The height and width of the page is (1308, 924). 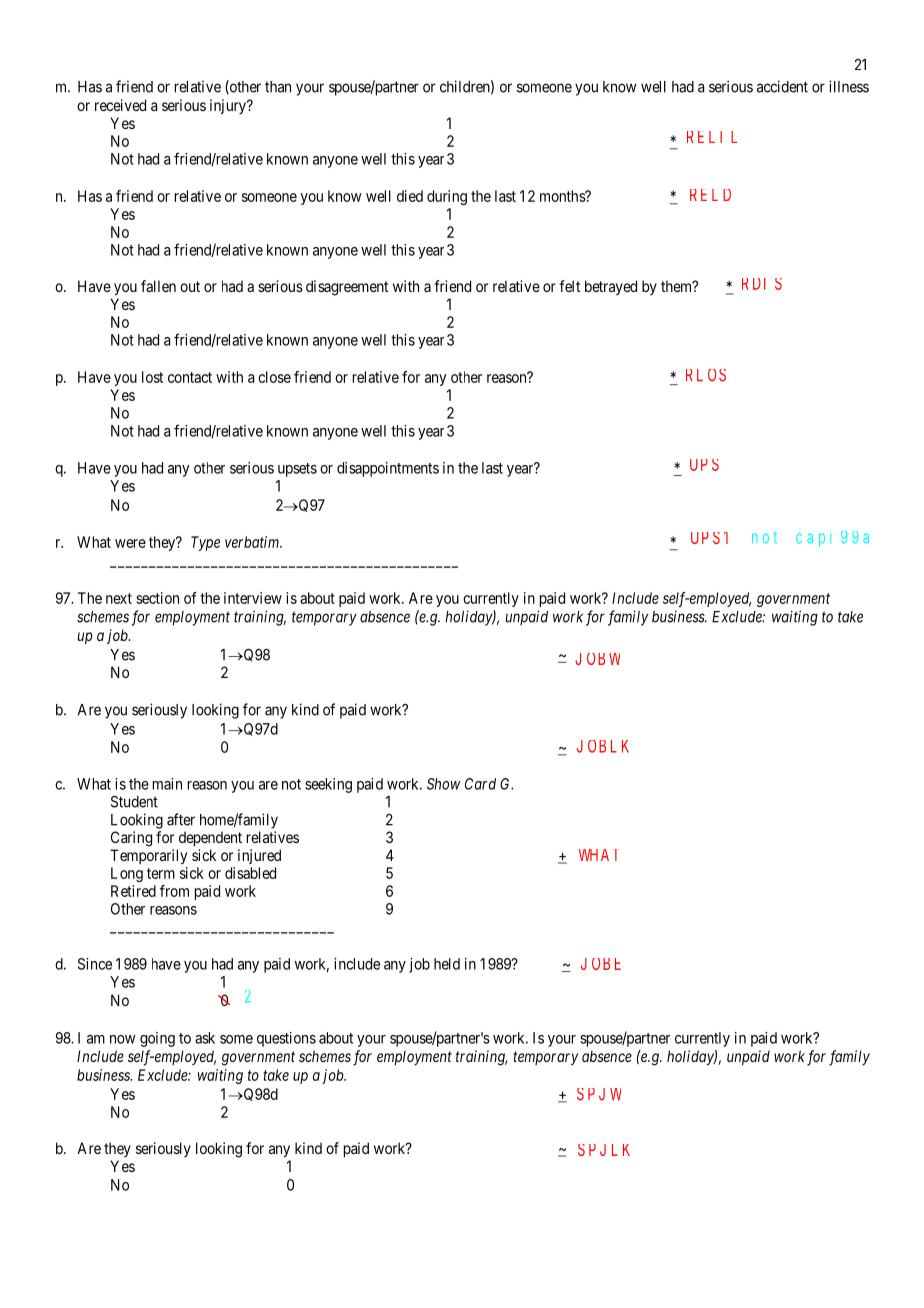 What do you see at coordinates (480, 784) in the page?
I see `Card` at bounding box center [480, 784].
